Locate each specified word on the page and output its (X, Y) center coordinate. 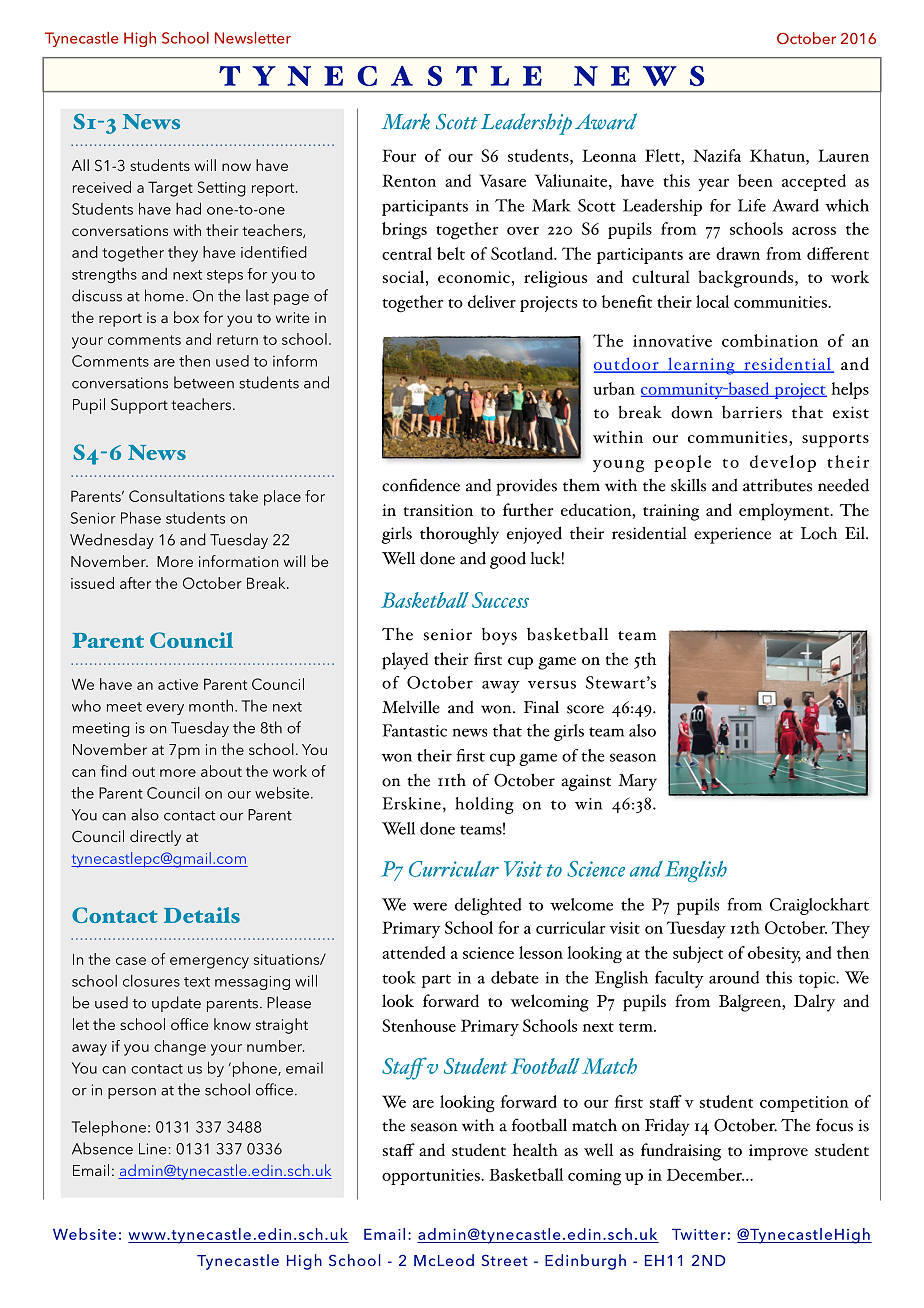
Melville (410, 707)
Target (170, 189)
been (755, 180)
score (585, 709)
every (165, 709)
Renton (409, 180)
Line (153, 1149)
